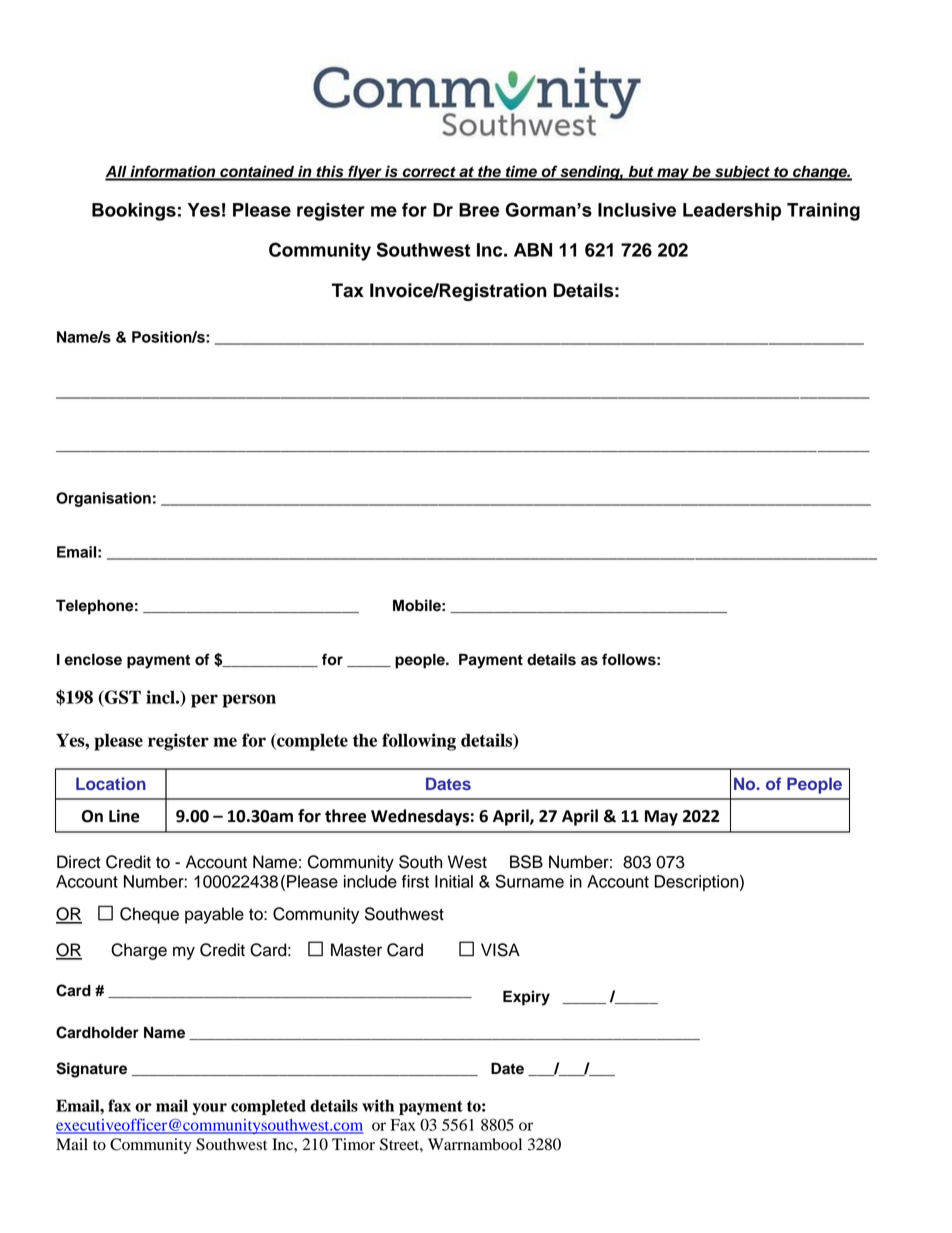  I want to click on following, so click(419, 742).
